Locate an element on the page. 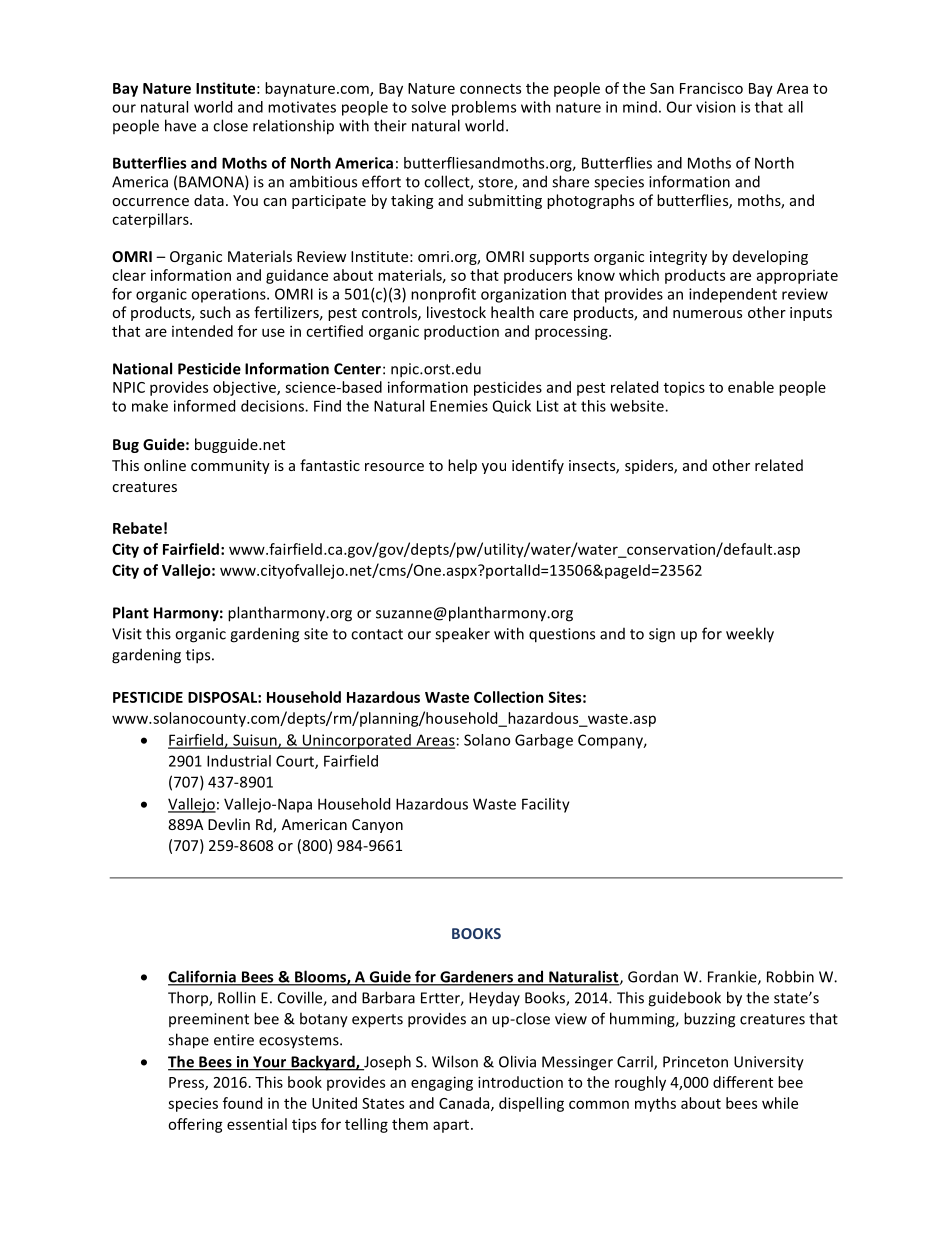  vision is located at coordinates (716, 107).
